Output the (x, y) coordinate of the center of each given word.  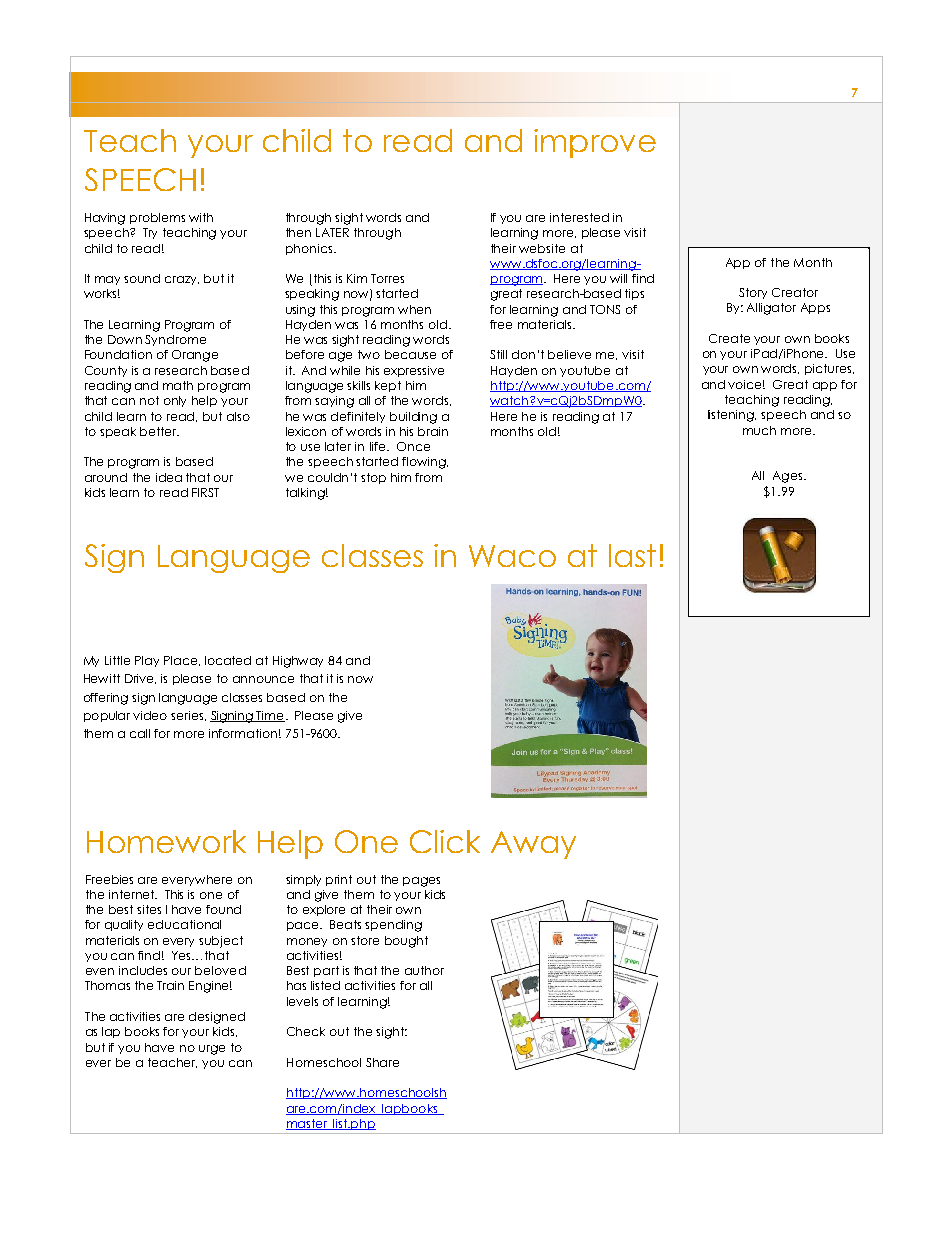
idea (169, 477)
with (201, 217)
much (759, 430)
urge (212, 1050)
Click (445, 841)
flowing (425, 463)
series (187, 715)
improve (595, 143)
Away (533, 845)
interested (579, 217)
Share (382, 1062)
